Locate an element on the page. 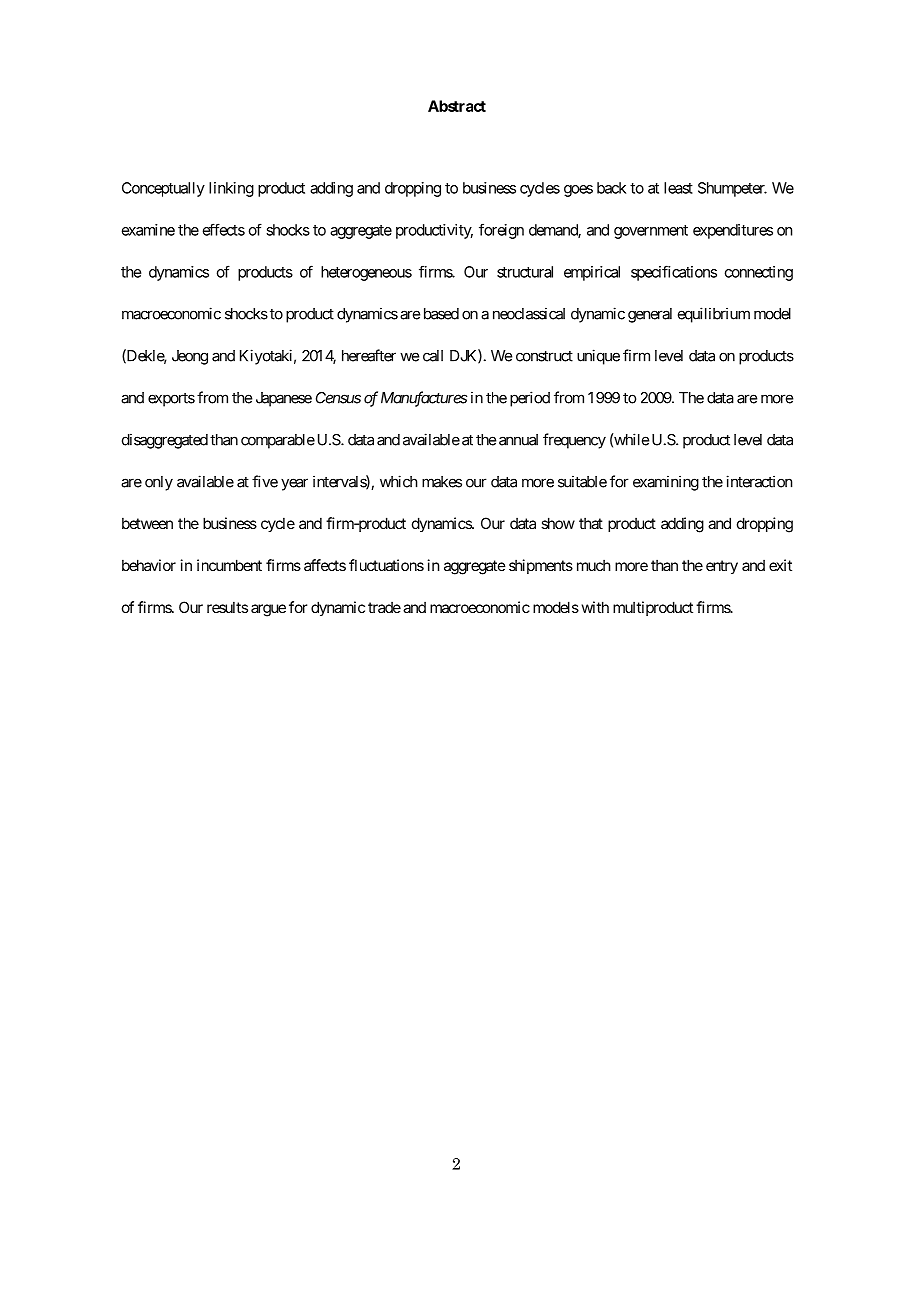 The image size is (924, 1308). examining is located at coordinates (666, 483).
